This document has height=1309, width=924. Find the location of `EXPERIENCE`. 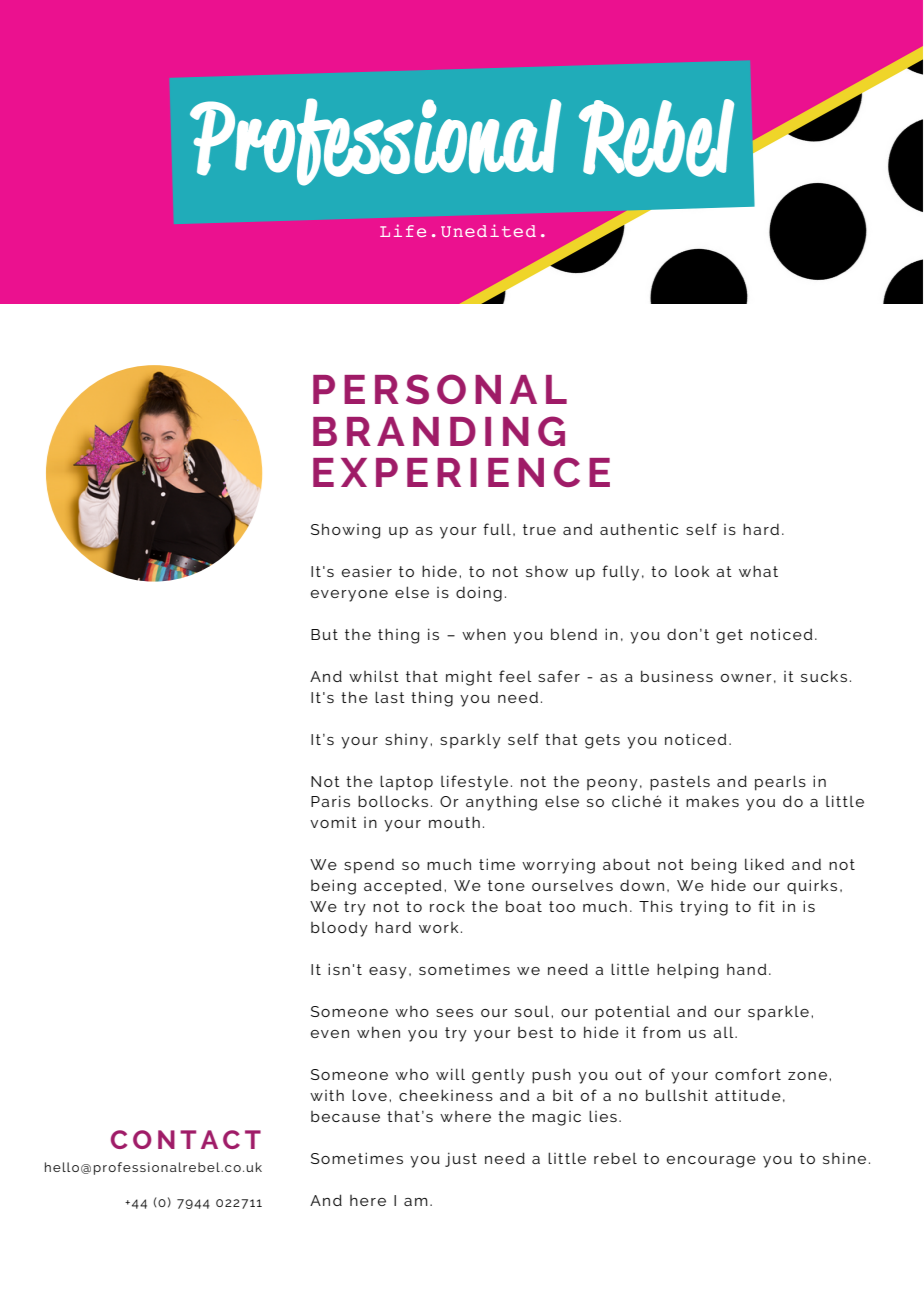

EXPERIENCE is located at coordinates (461, 472).
